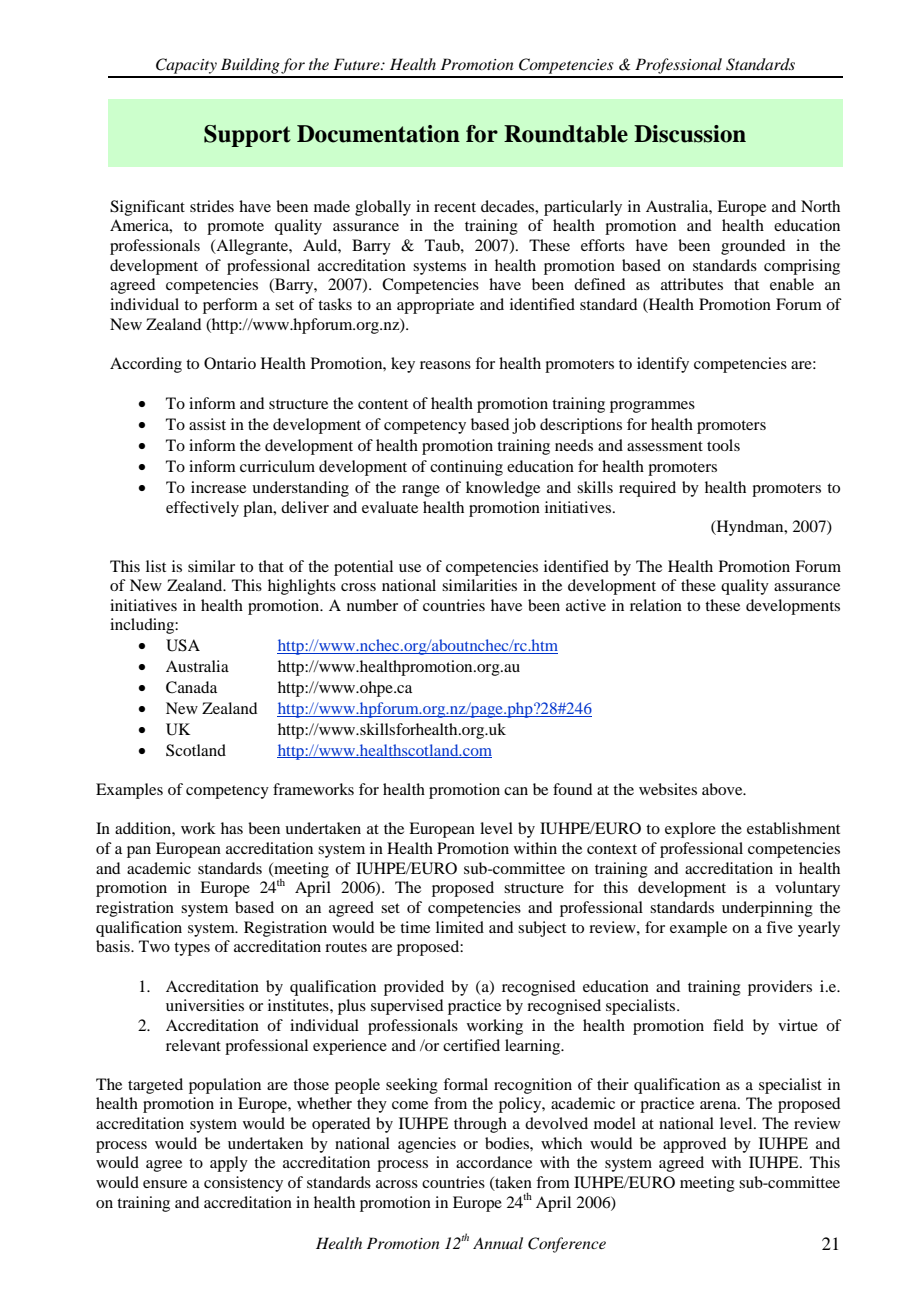 Image resolution: width=924 pixels, height=1308 pixels. I want to click on tools, so click(723, 445).
